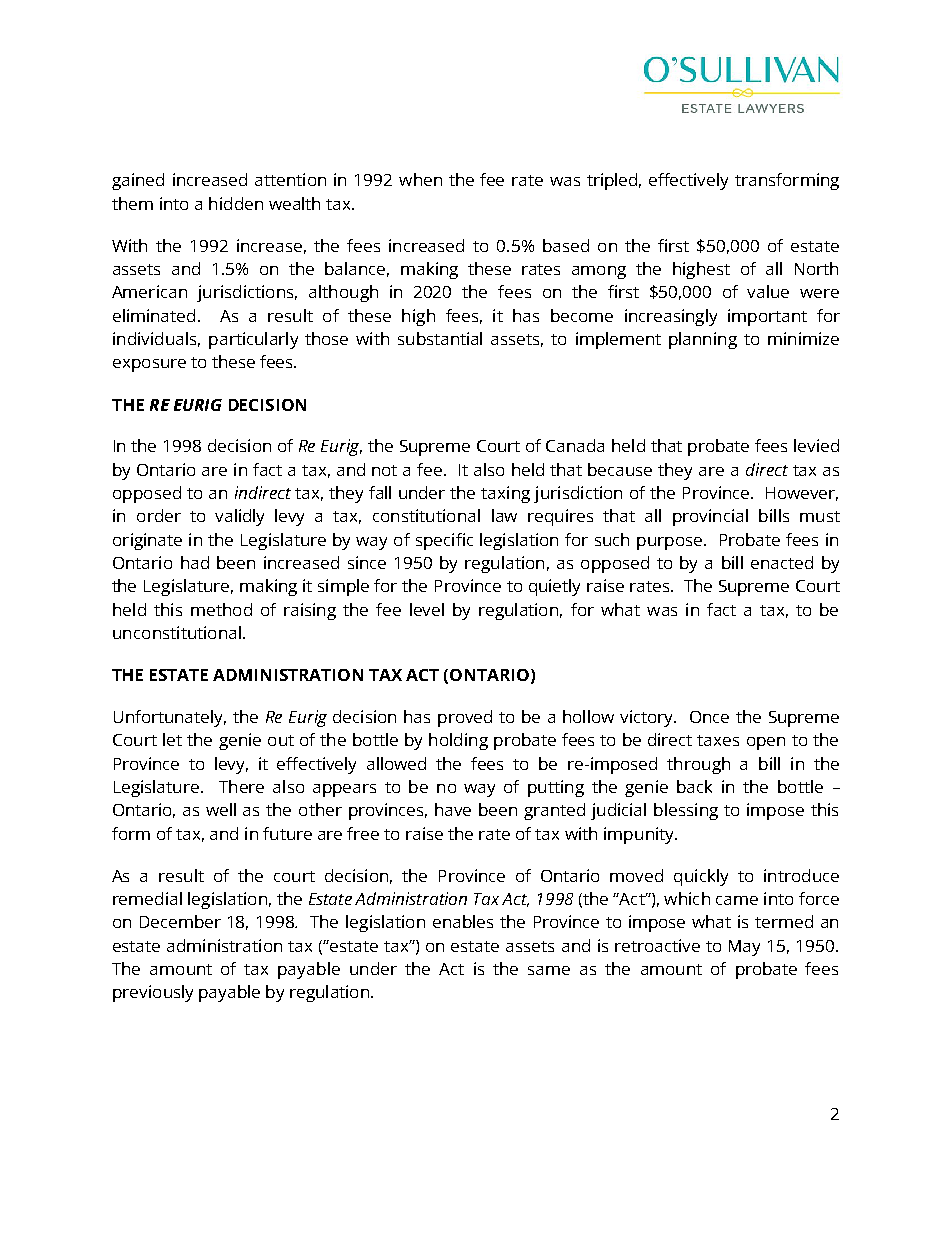  Describe the element at coordinates (241, 786) in the screenshot. I see `There` at that location.
